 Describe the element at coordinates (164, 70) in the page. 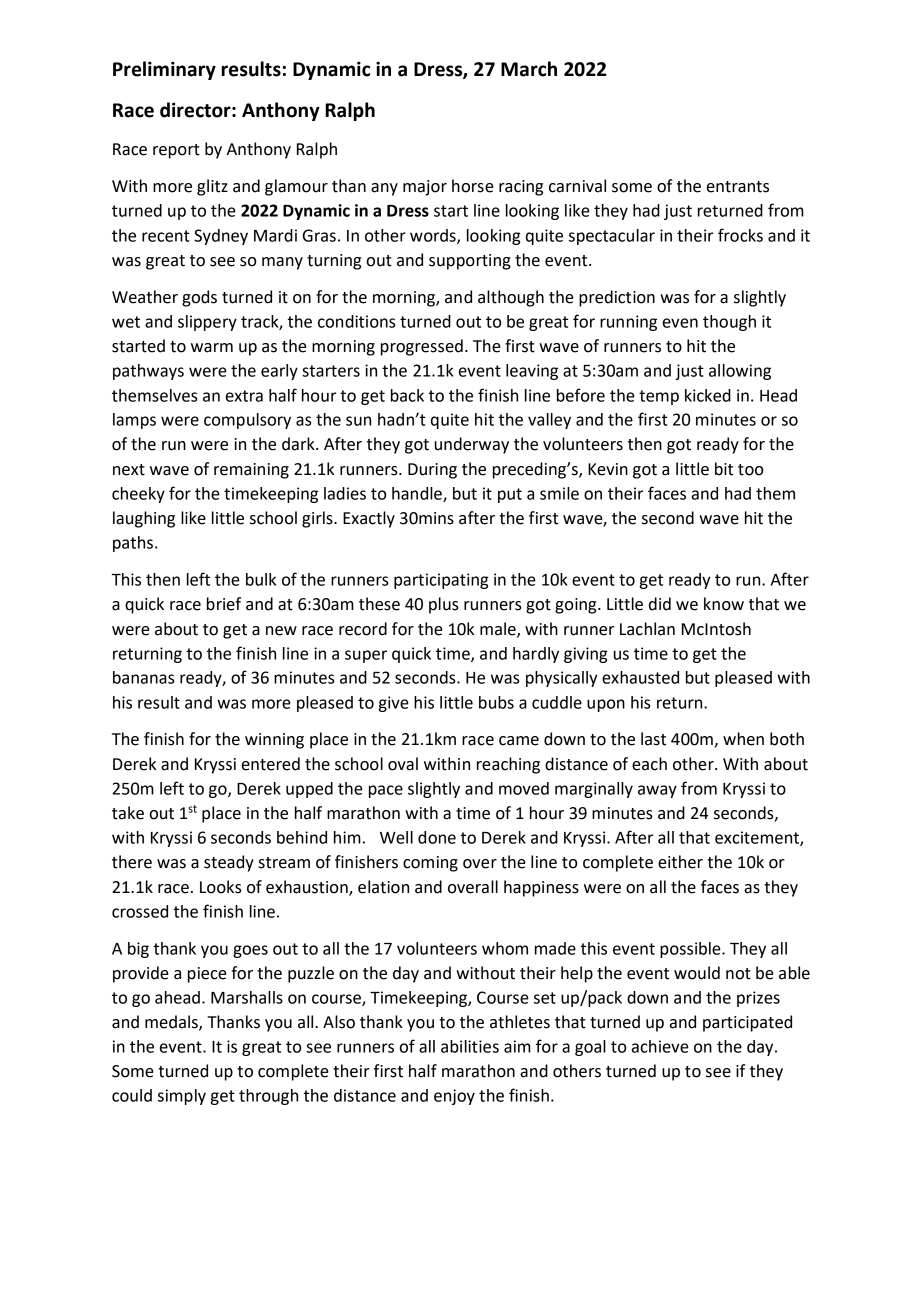

I see `Preliminary` at that location.
